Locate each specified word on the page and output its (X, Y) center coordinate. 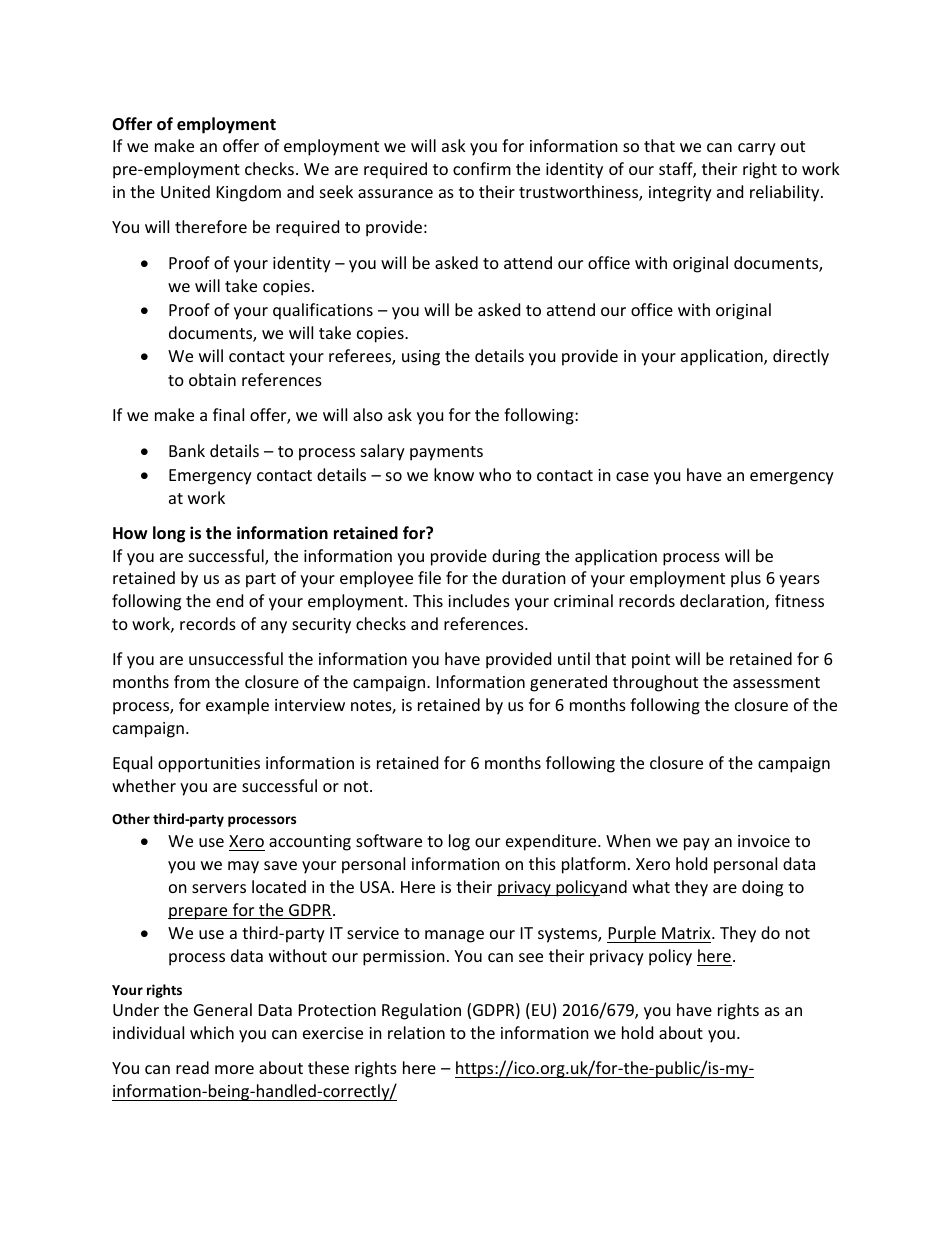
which (212, 1032)
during (516, 557)
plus (746, 579)
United (185, 191)
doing (762, 888)
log (459, 842)
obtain (212, 379)
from (192, 681)
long (169, 534)
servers (219, 888)
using (421, 358)
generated (568, 683)
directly (801, 357)
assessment (776, 682)
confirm (482, 168)
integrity (680, 194)
